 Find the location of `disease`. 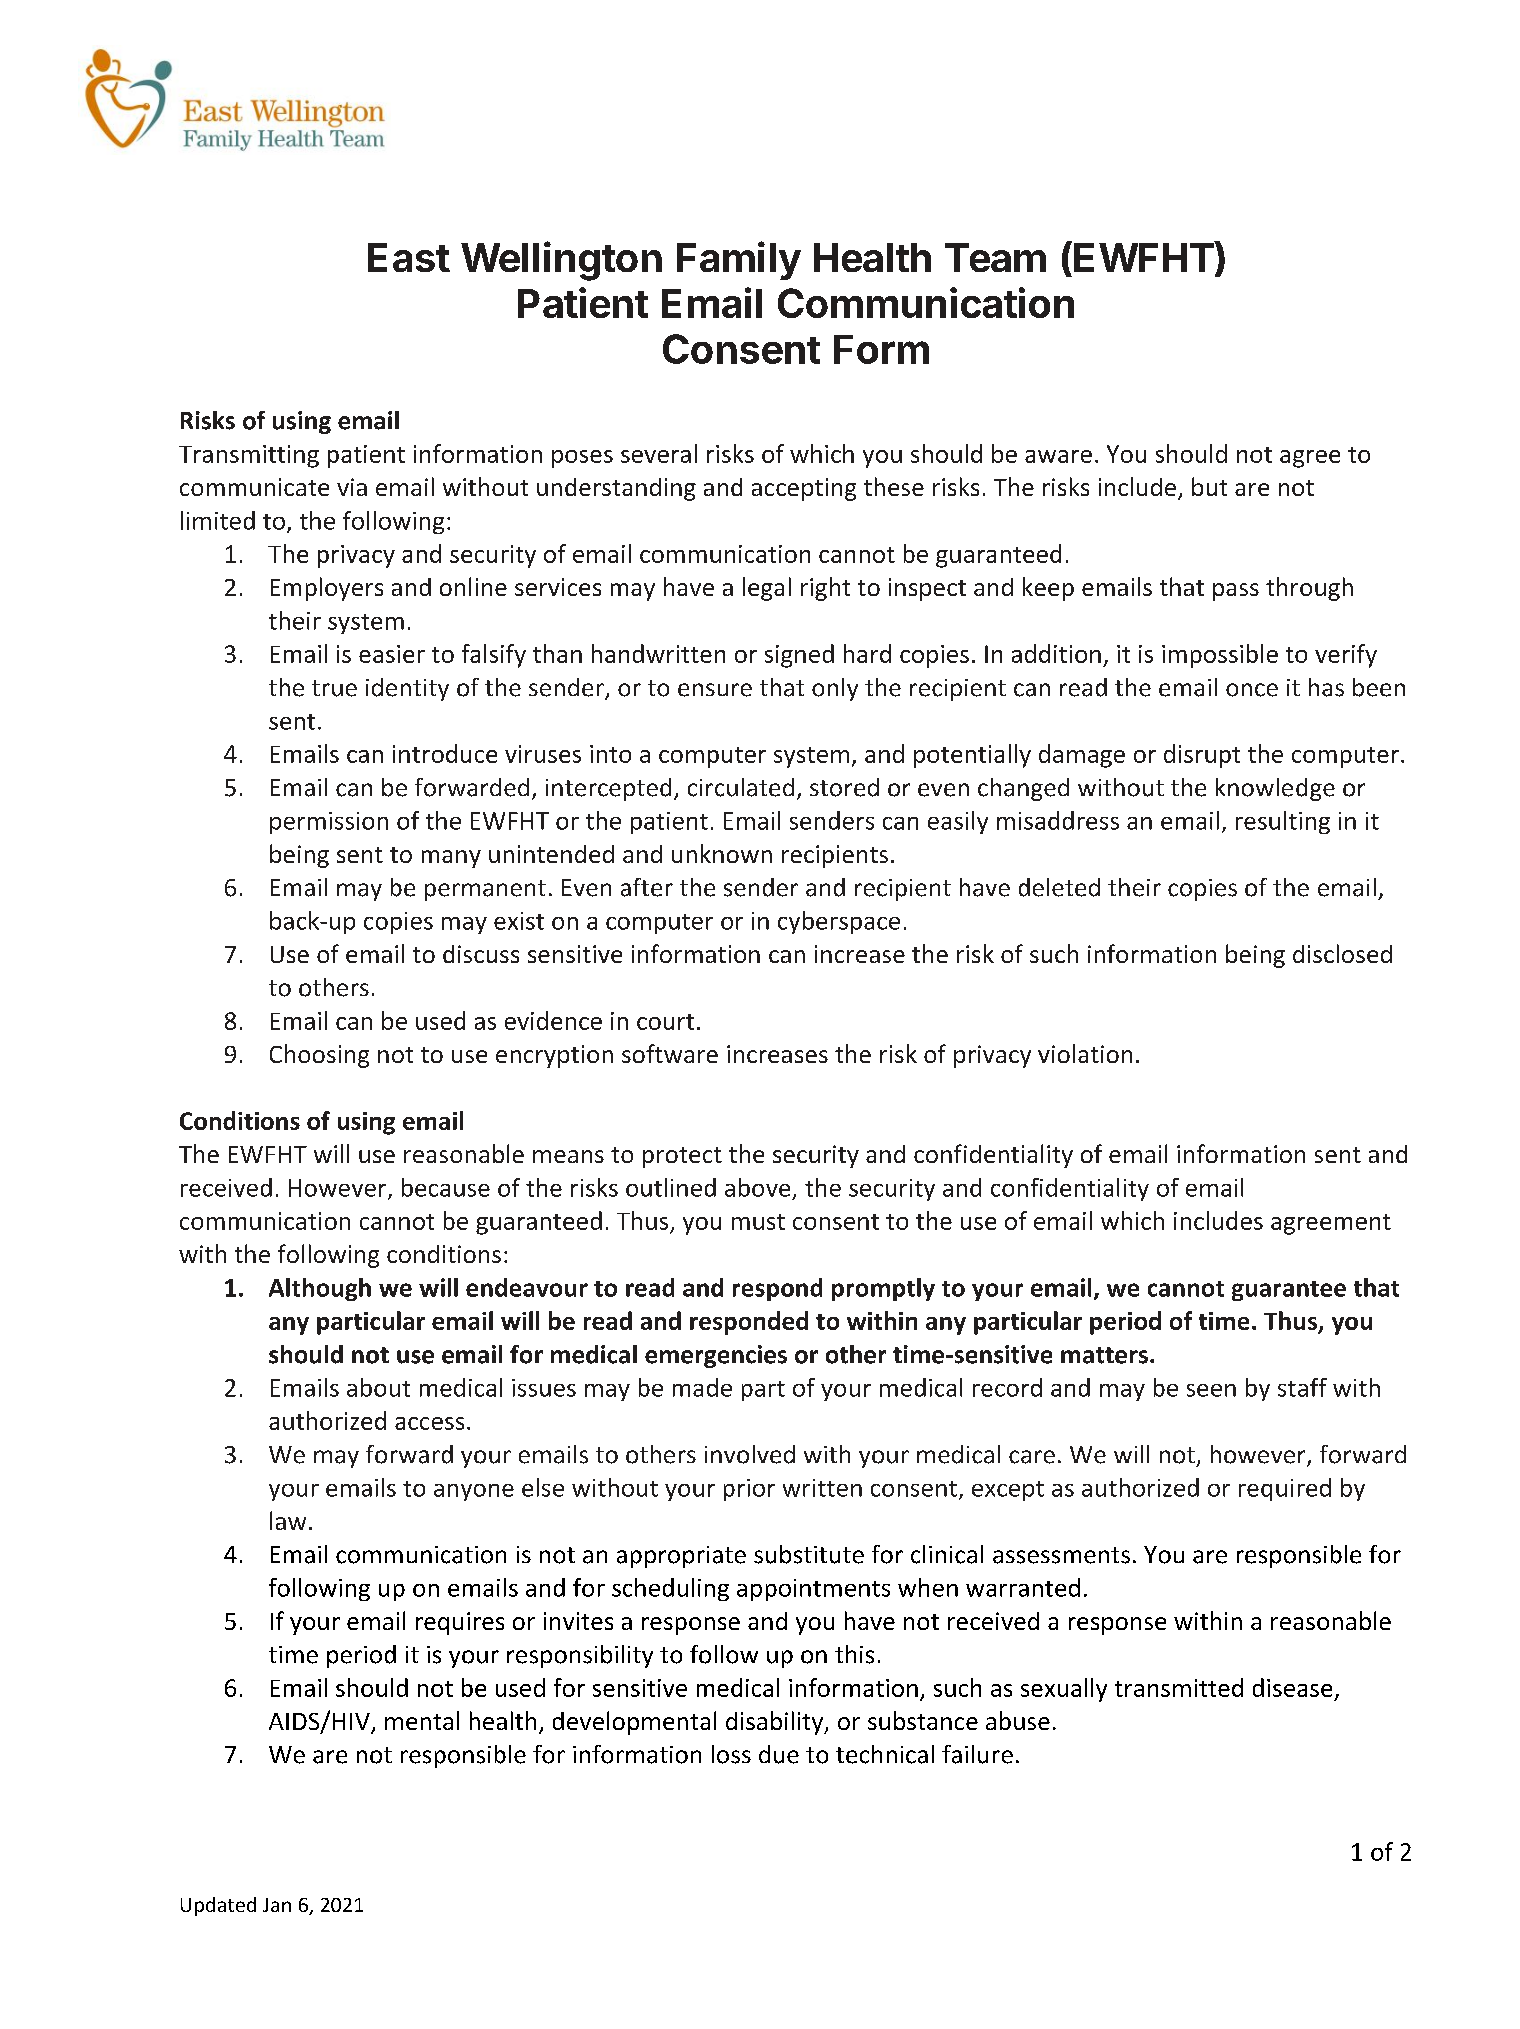

disease is located at coordinates (1292, 1687).
